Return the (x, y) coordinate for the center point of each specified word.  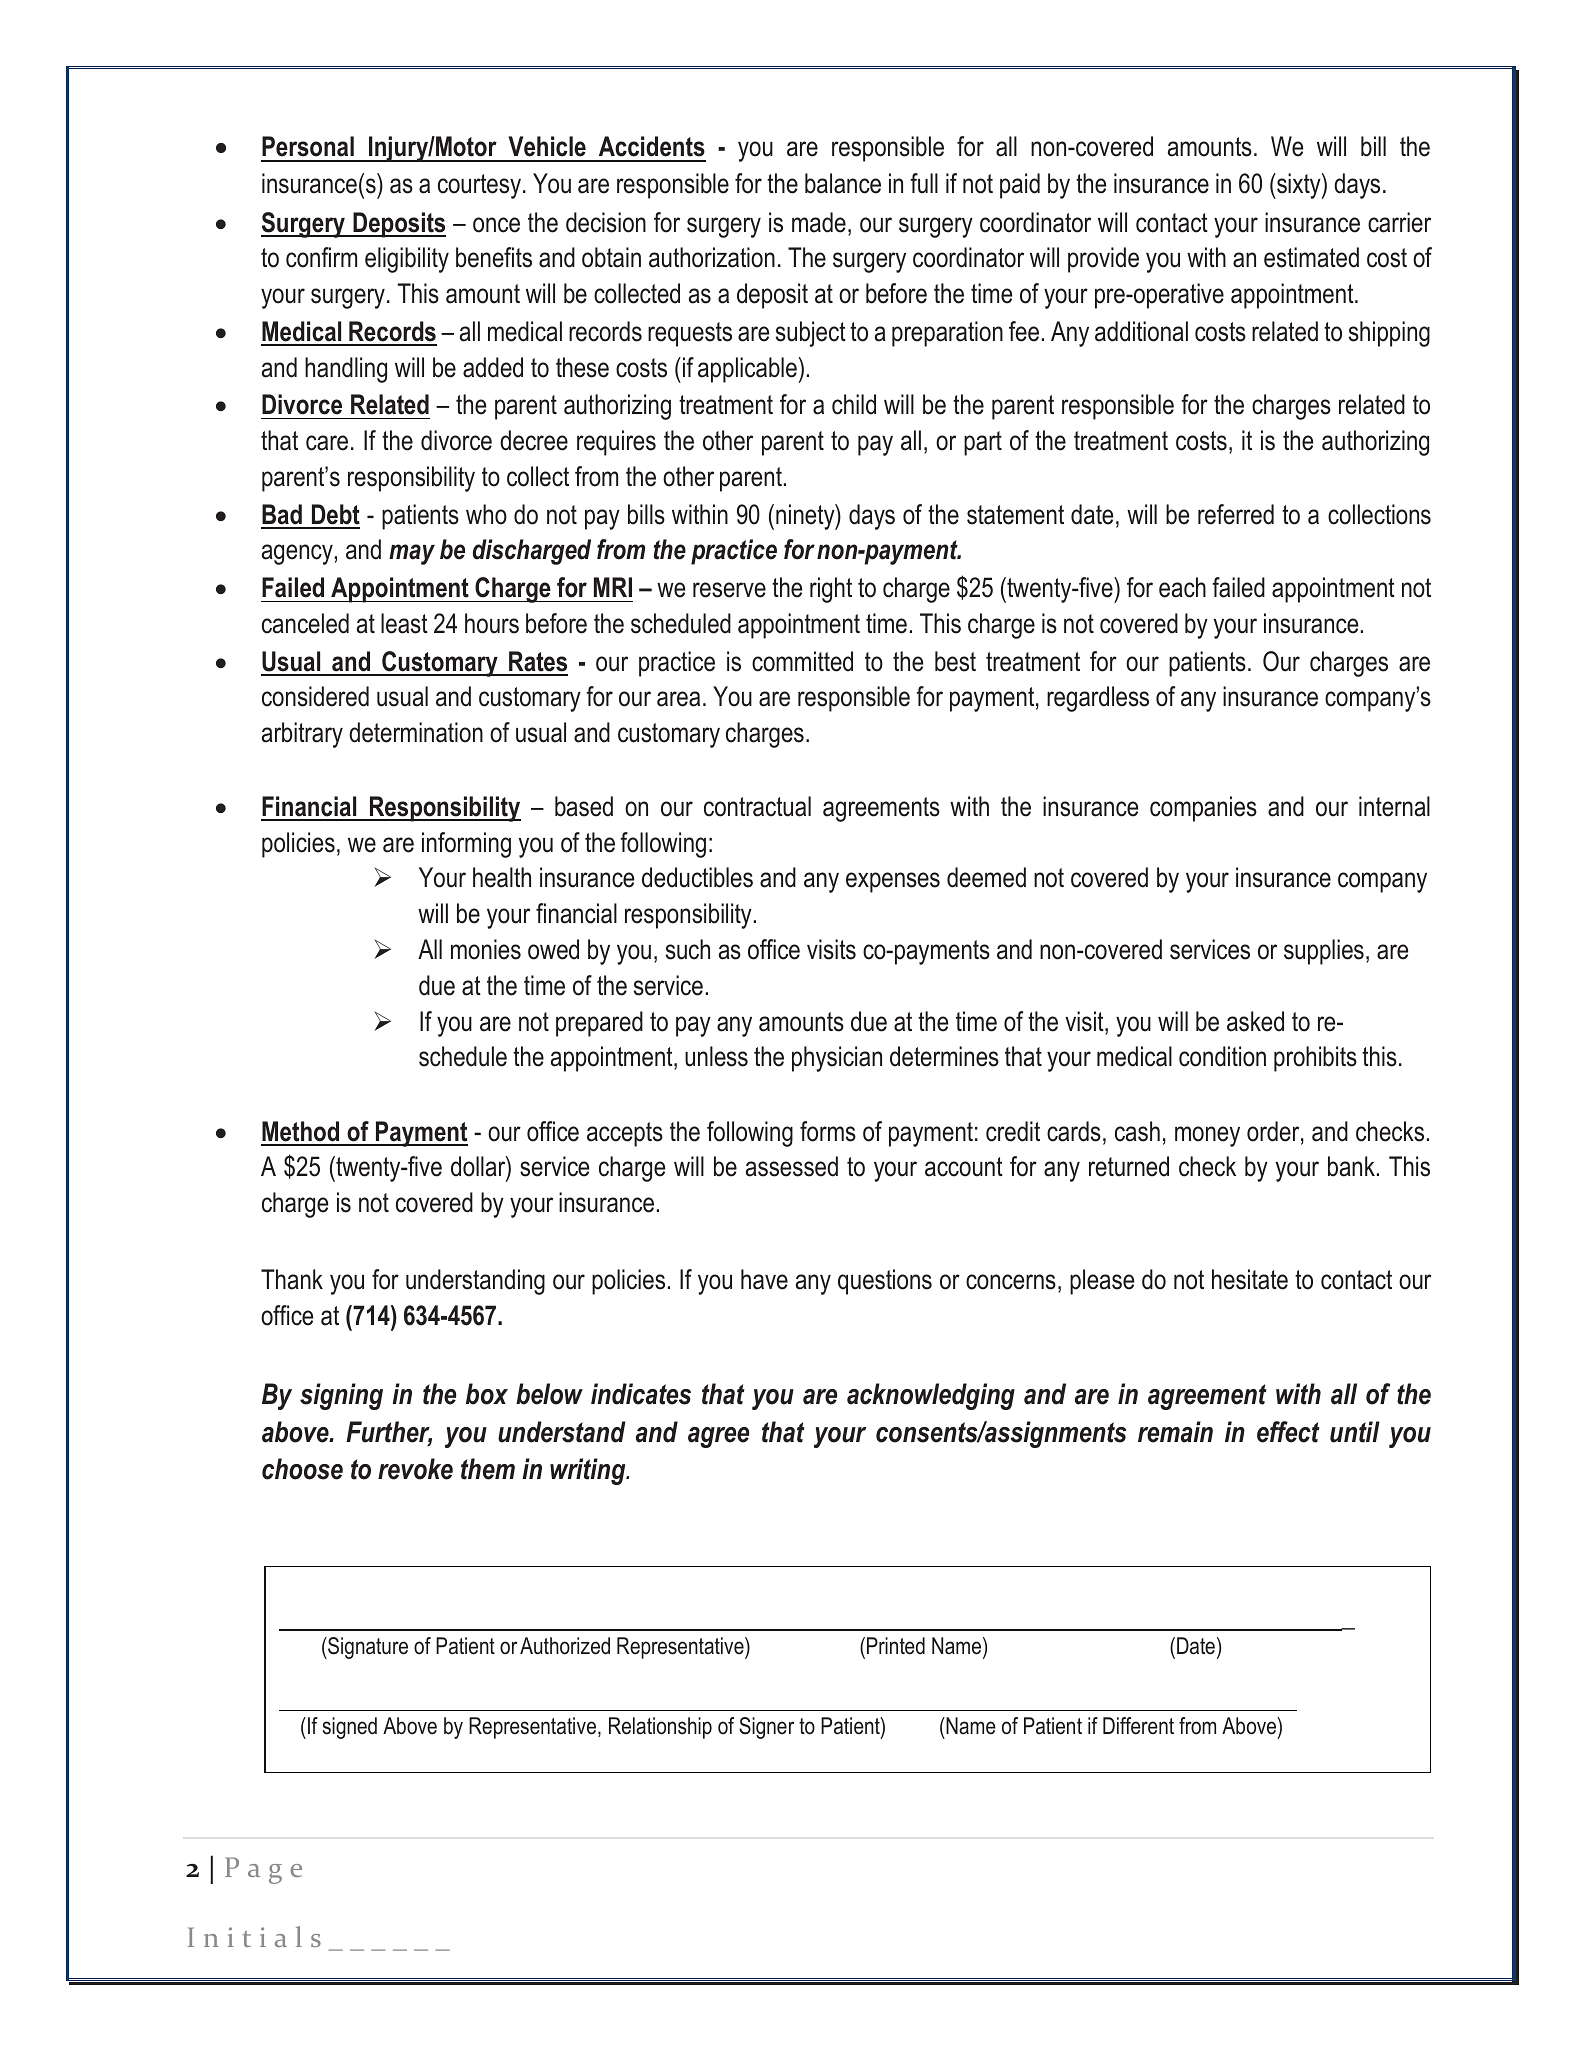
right (831, 590)
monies (486, 949)
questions (885, 1282)
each (1182, 587)
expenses (893, 882)
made (819, 222)
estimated (1311, 257)
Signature (367, 1648)
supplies (1324, 952)
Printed (896, 1646)
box (487, 1394)
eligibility (407, 260)
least (404, 623)
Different (1138, 1726)
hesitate (1250, 1279)
